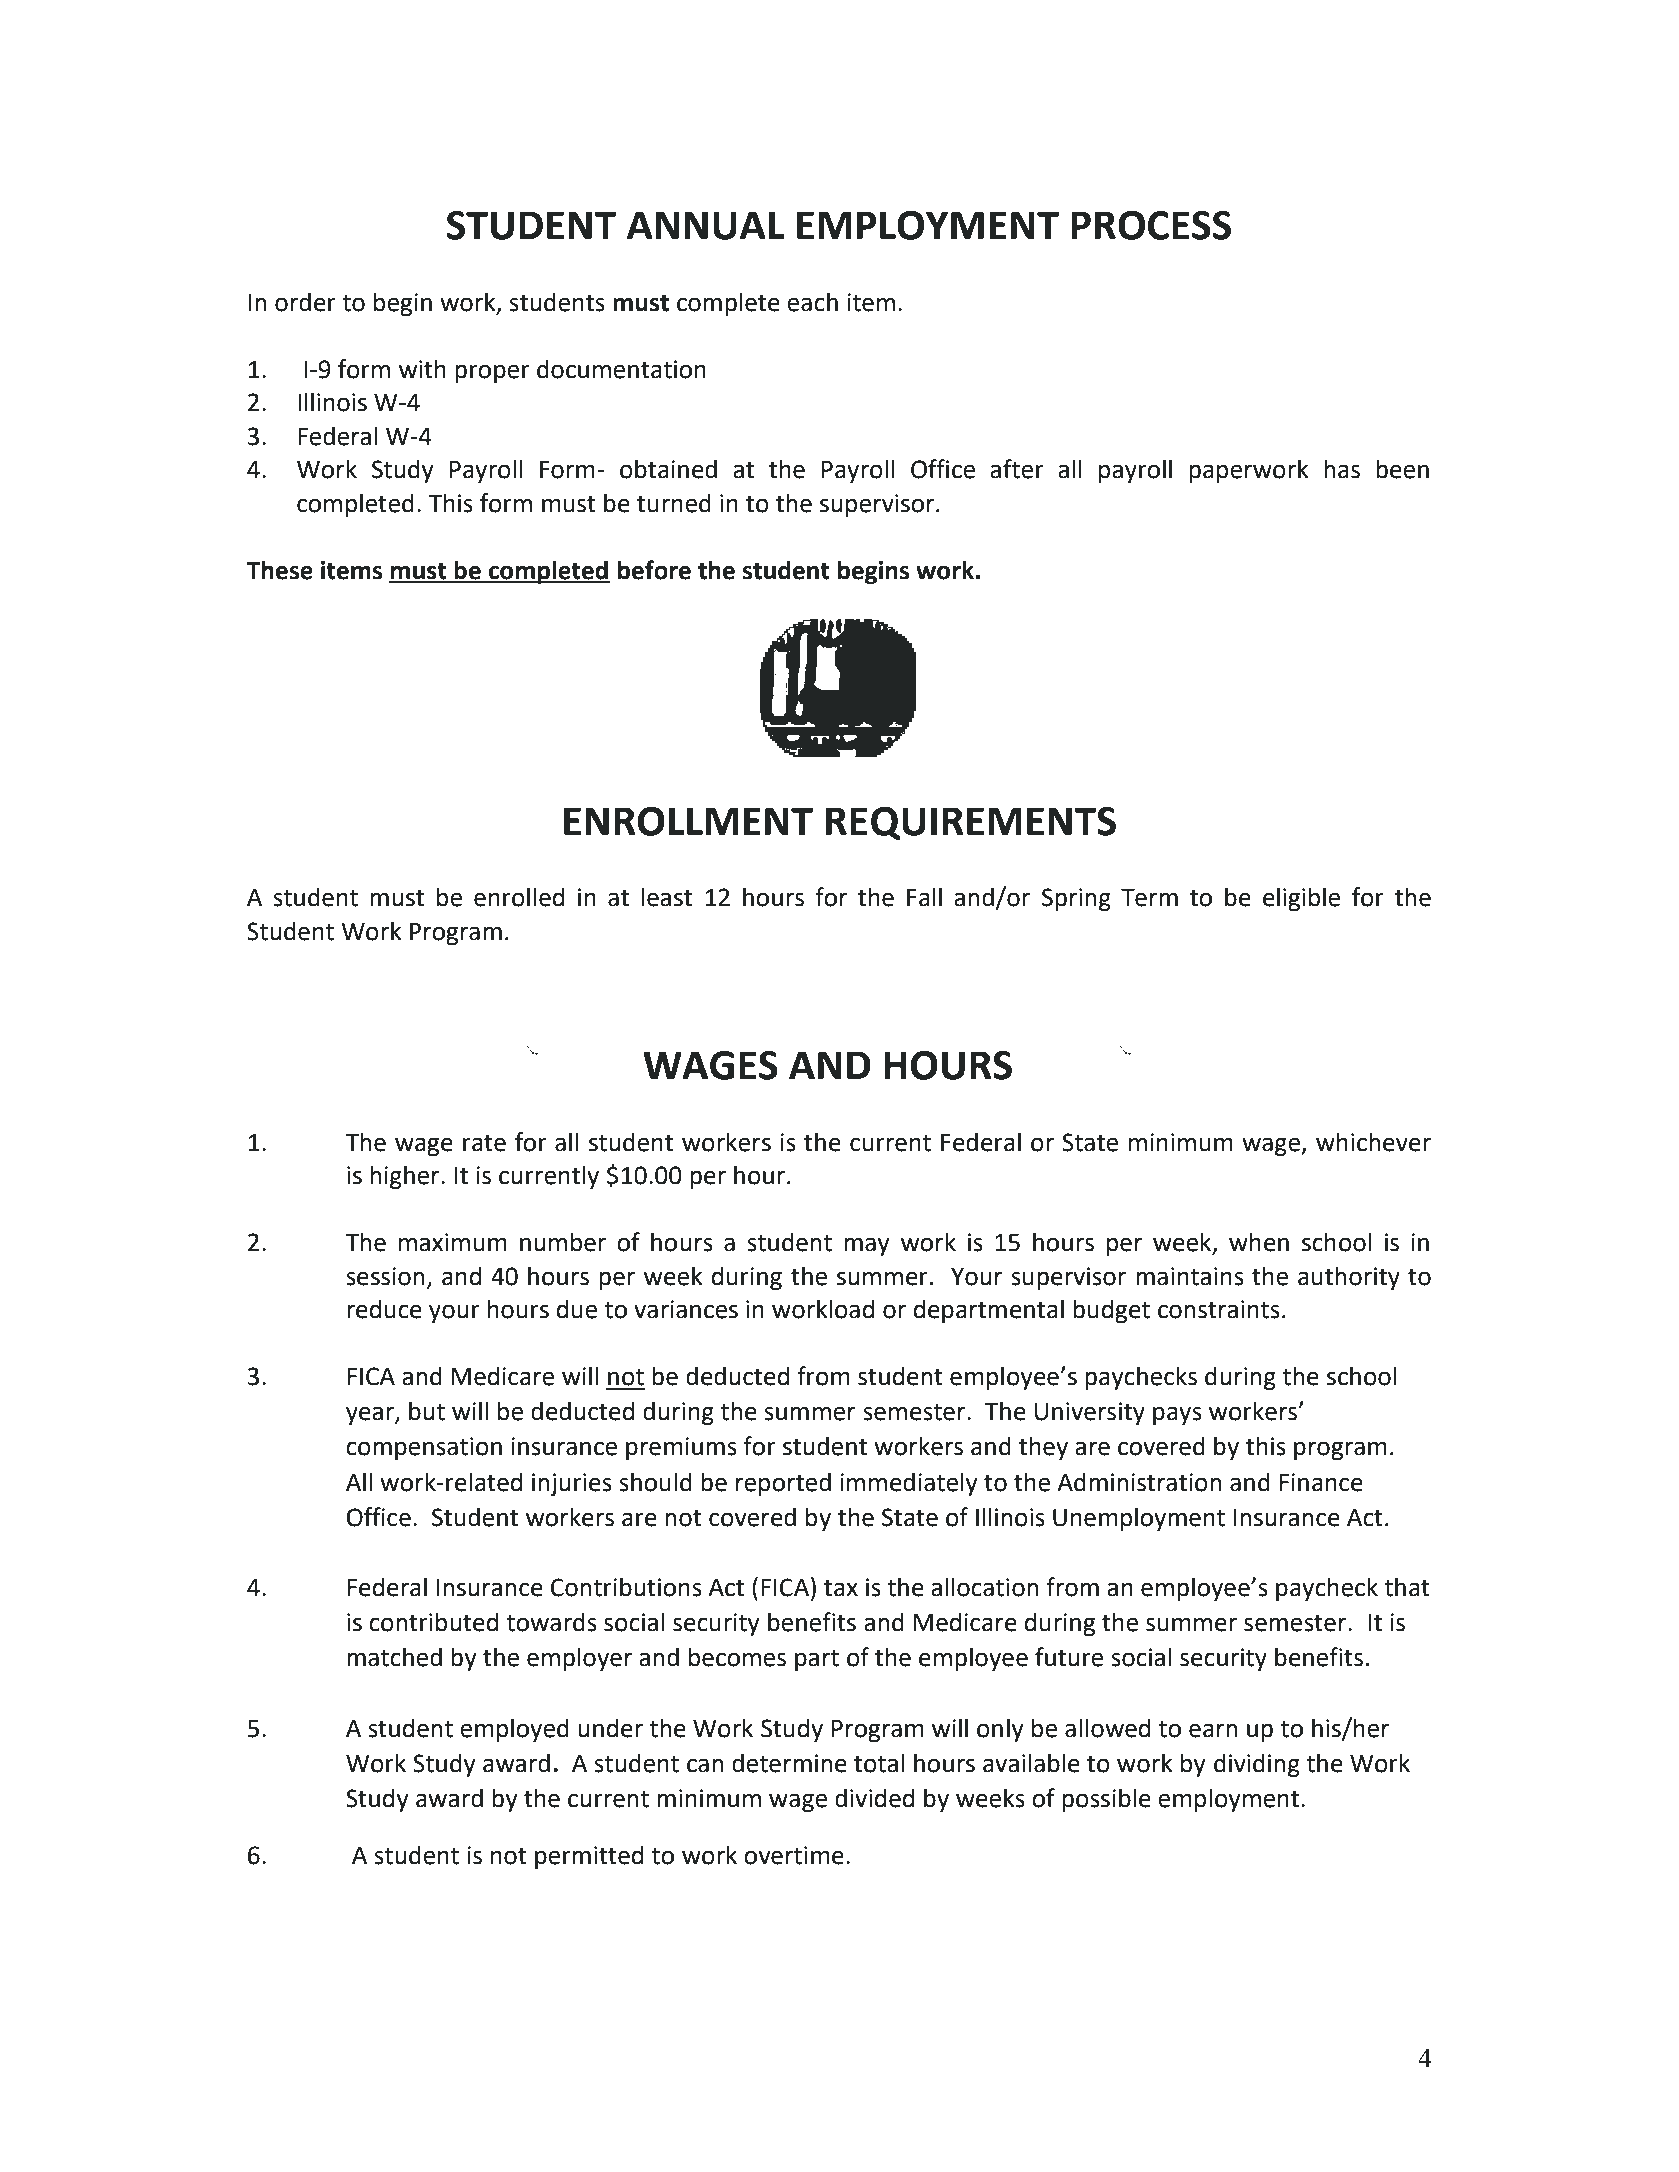  What do you see at coordinates (1373, 1142) in the screenshot?
I see `whichever` at bounding box center [1373, 1142].
